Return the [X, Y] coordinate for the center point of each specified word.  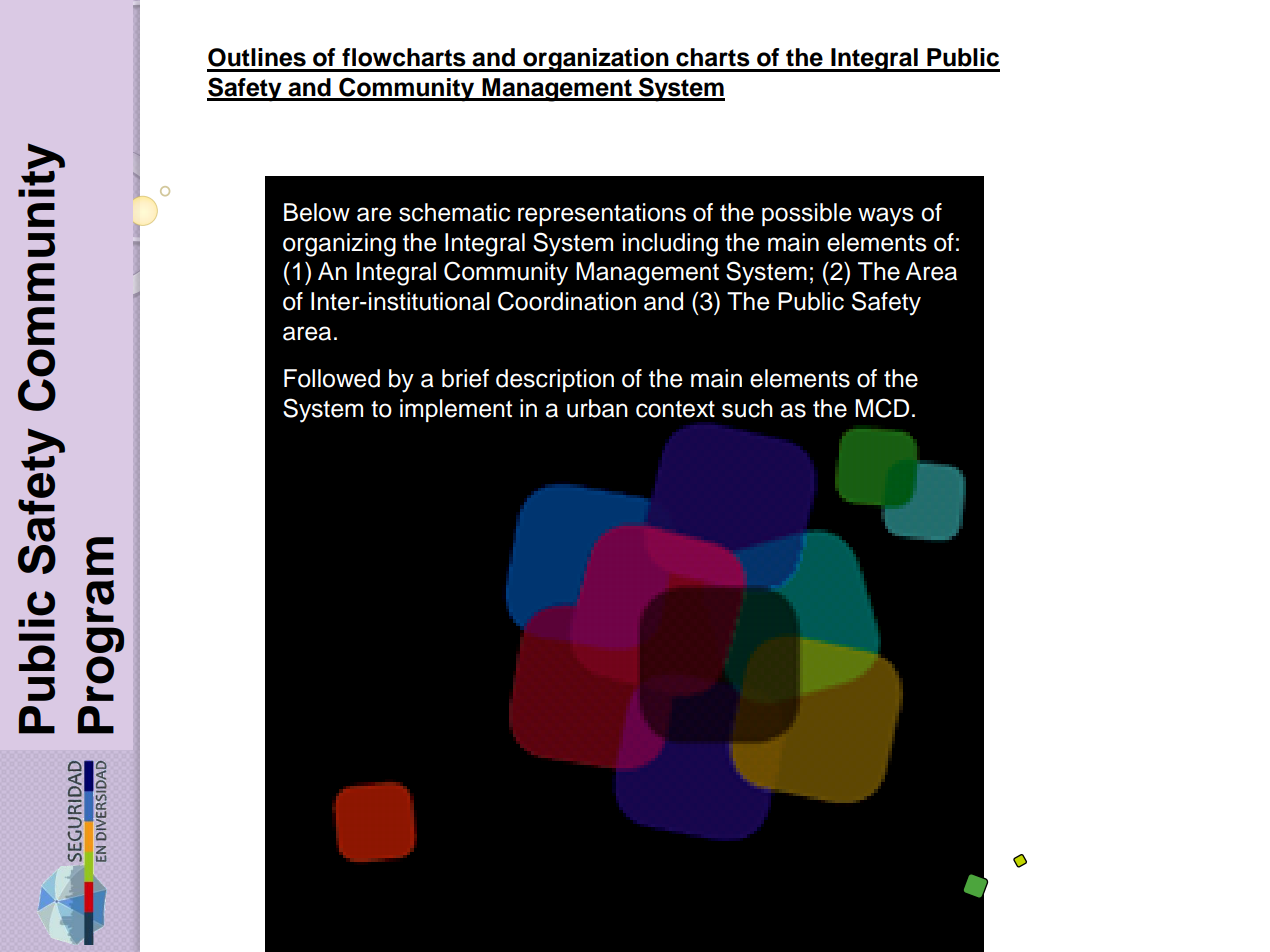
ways [886, 217]
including [670, 245]
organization [596, 60]
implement [456, 410]
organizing [339, 245]
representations [602, 214]
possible [807, 214]
